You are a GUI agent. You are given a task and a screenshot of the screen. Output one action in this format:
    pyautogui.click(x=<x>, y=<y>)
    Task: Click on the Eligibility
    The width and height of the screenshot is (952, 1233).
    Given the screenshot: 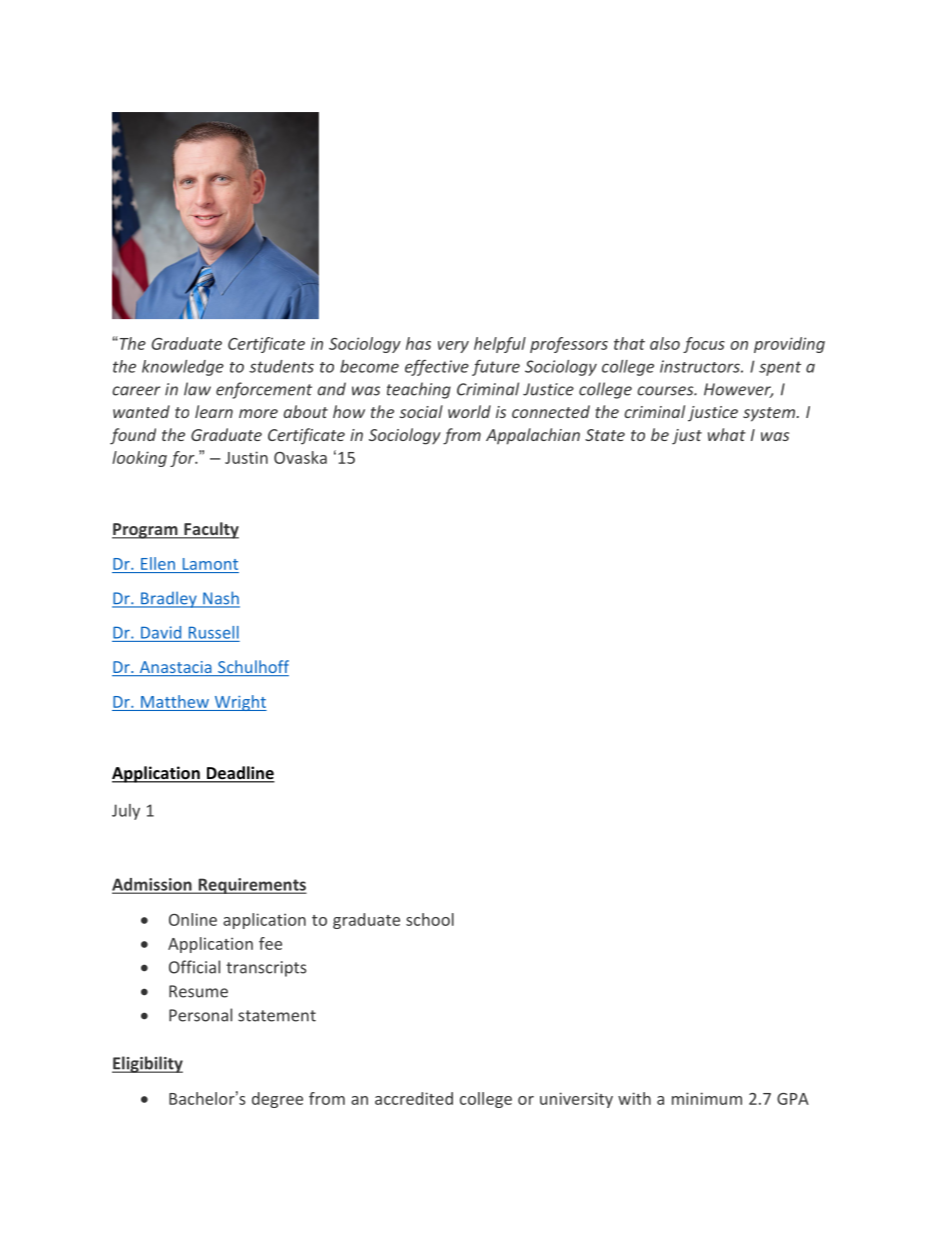 What is the action you would take?
    pyautogui.click(x=147, y=1064)
